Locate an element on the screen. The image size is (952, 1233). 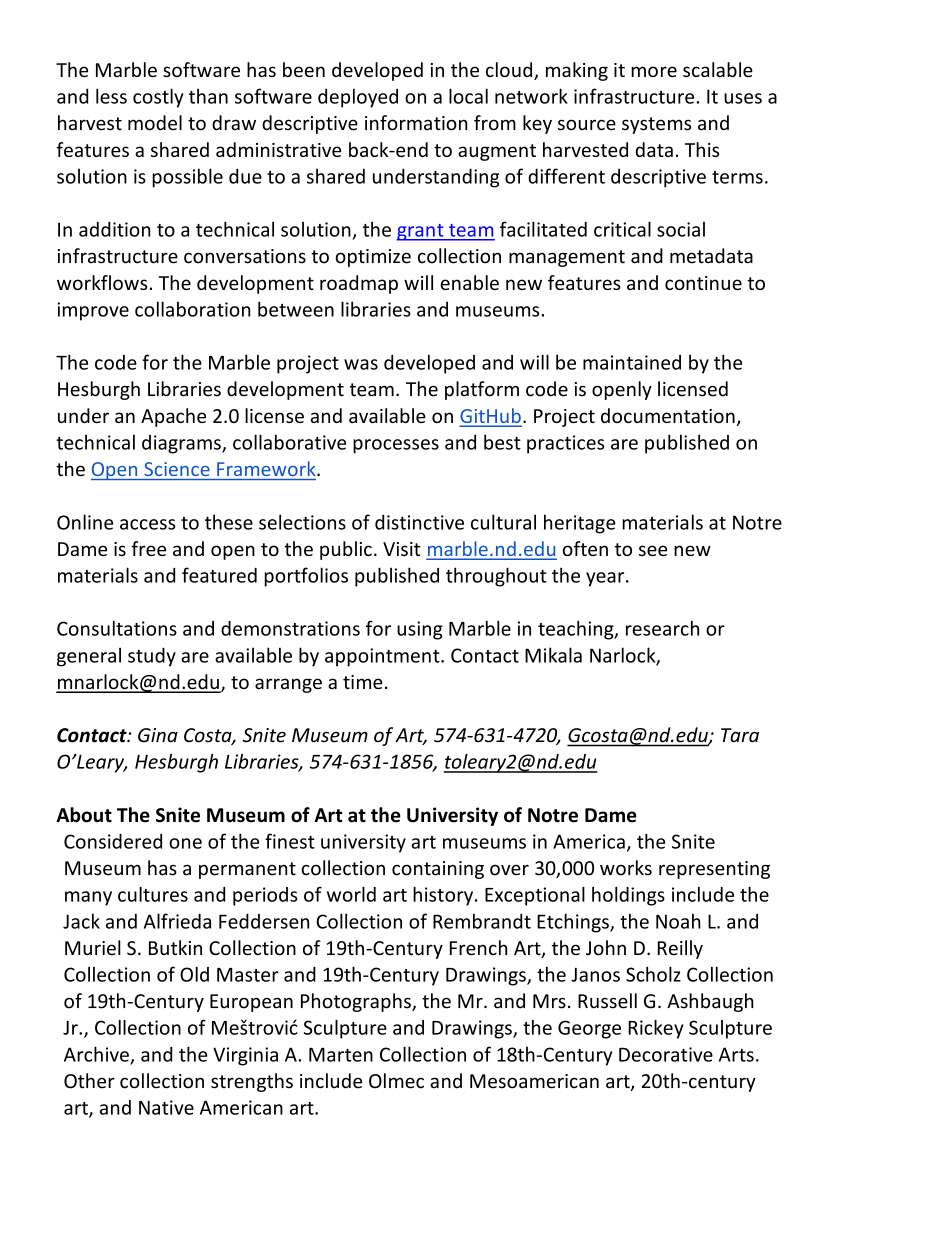
time is located at coordinates (363, 682).
